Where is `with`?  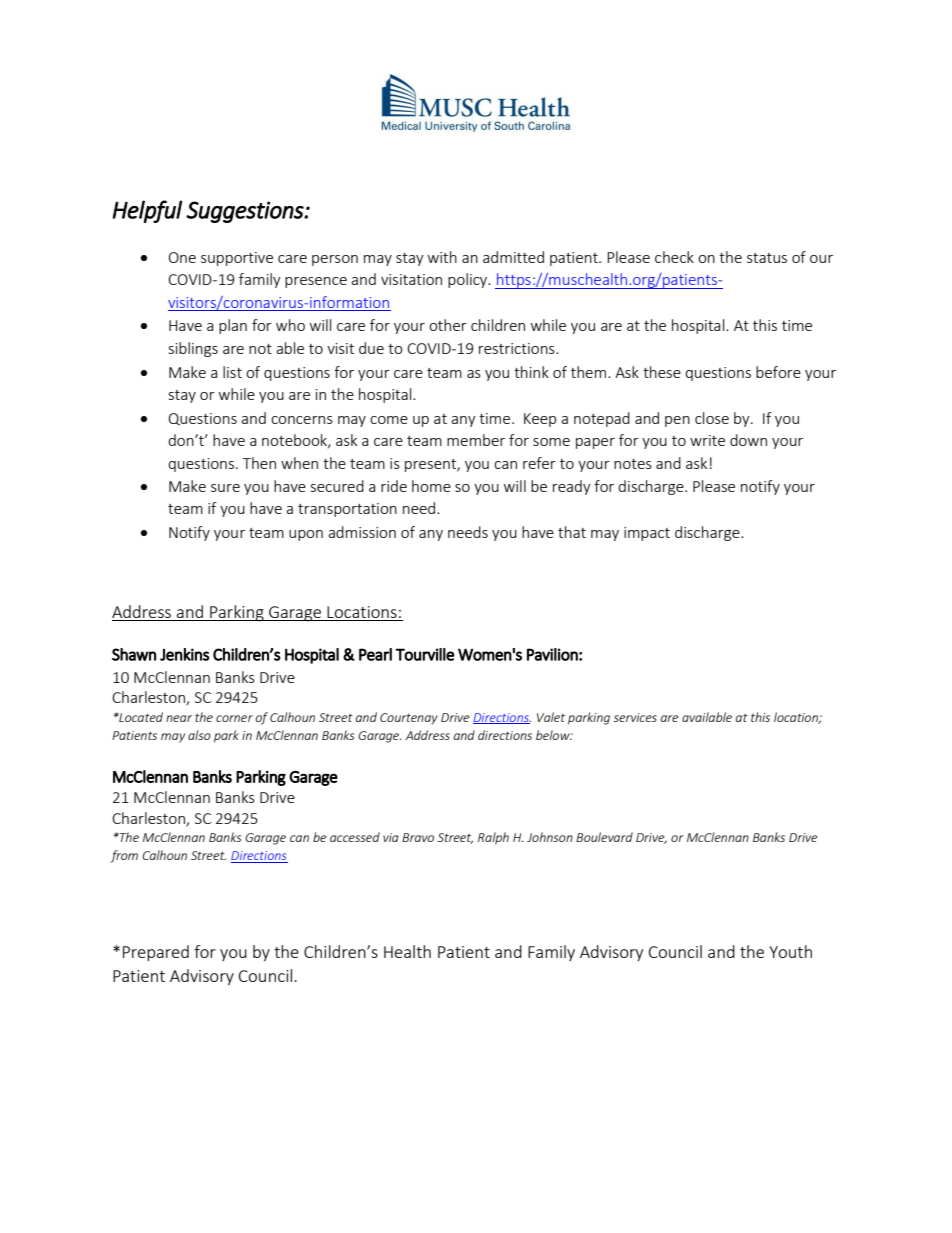
with is located at coordinates (442, 257).
